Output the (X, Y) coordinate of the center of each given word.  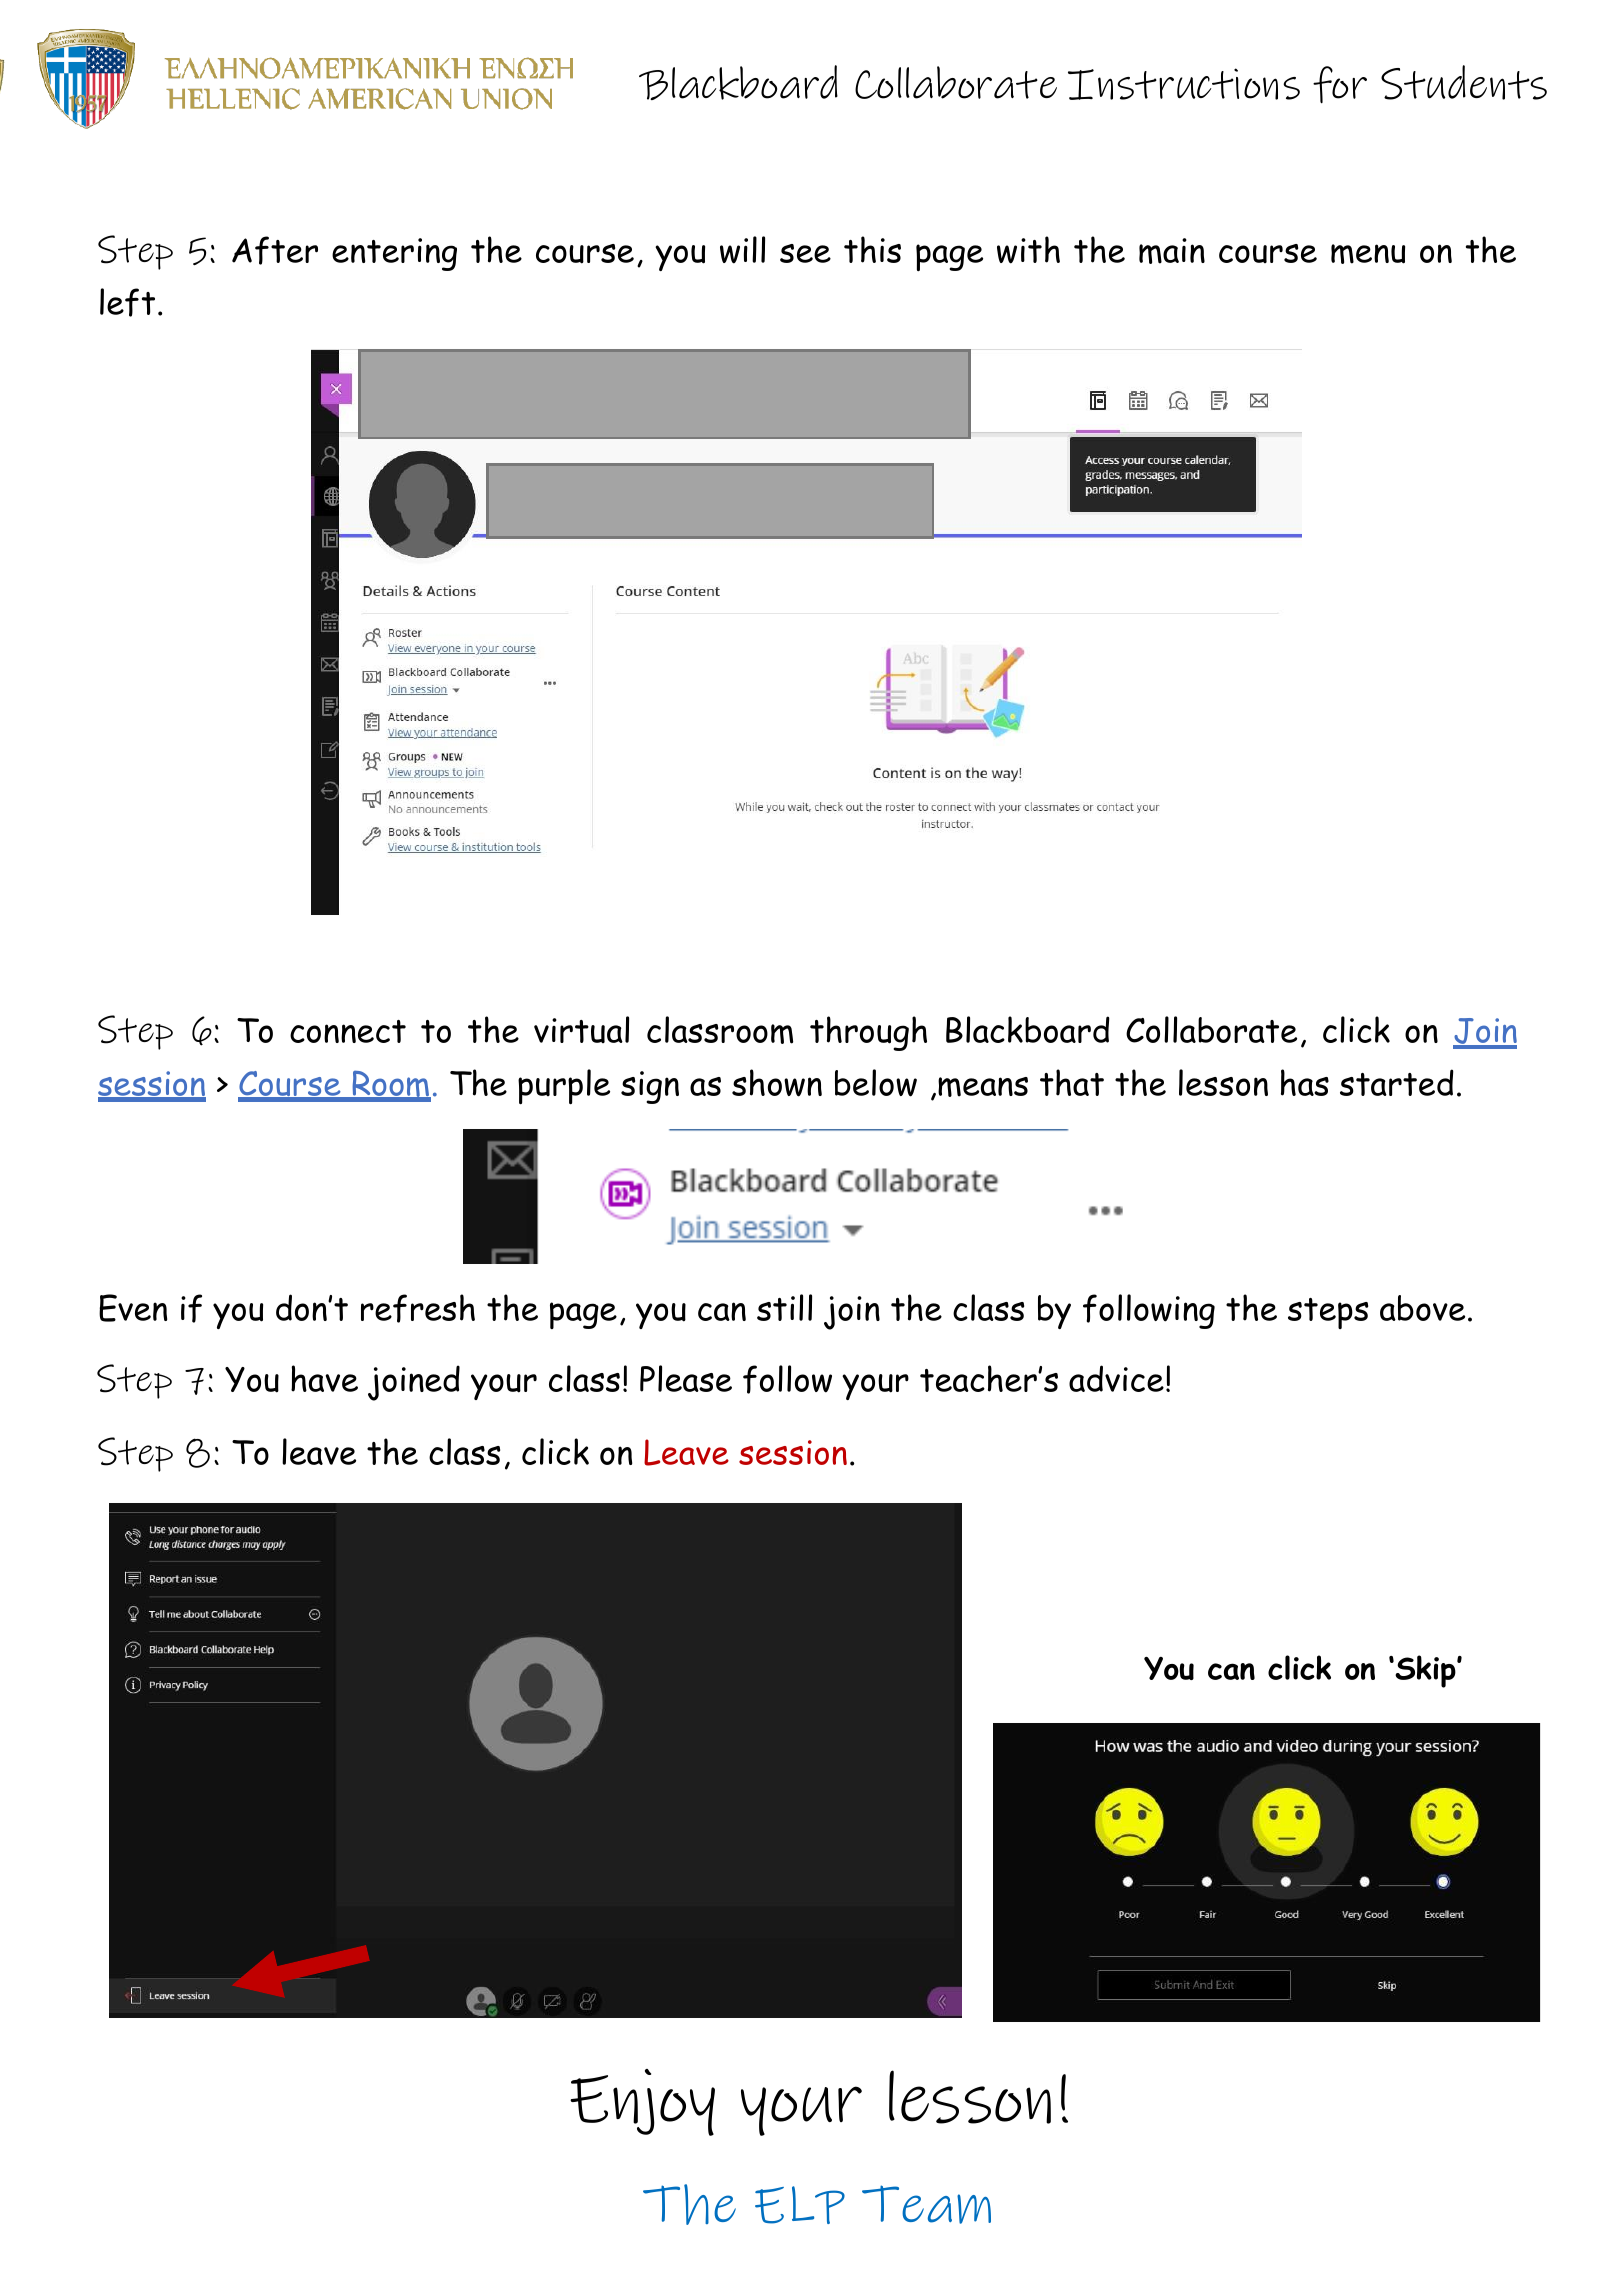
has (1305, 1082)
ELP (800, 2205)
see (805, 253)
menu (1368, 254)
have (324, 1378)
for (1340, 85)
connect (348, 1031)
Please (686, 1378)
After (275, 250)
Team (926, 2204)
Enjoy (642, 2102)
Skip (1425, 1671)
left (127, 302)
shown (777, 1083)
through (868, 1033)
